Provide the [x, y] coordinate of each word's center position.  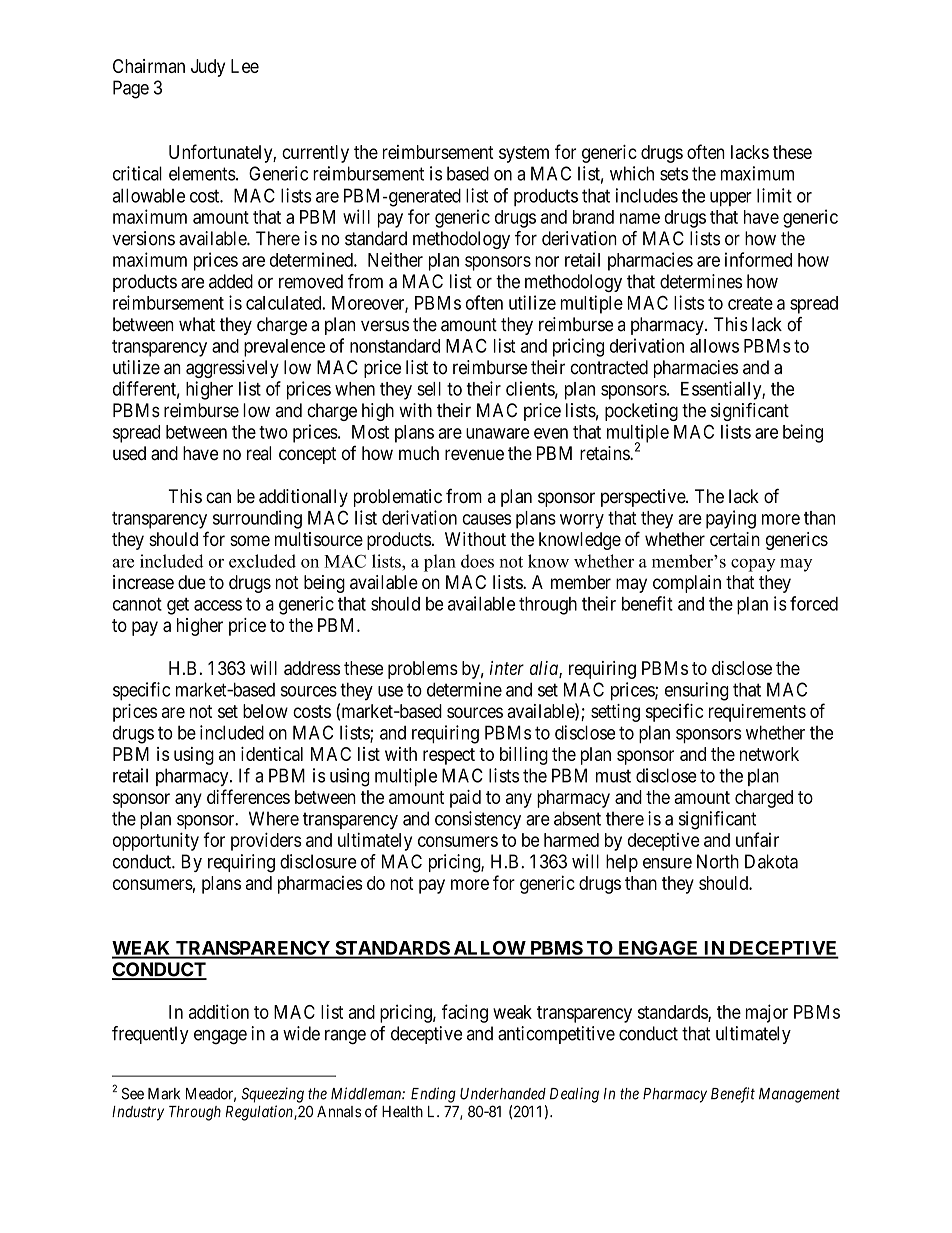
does [477, 561]
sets [674, 174]
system [524, 154]
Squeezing [272, 1095]
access [218, 605]
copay [753, 565]
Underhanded [503, 1094]
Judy [208, 68]
